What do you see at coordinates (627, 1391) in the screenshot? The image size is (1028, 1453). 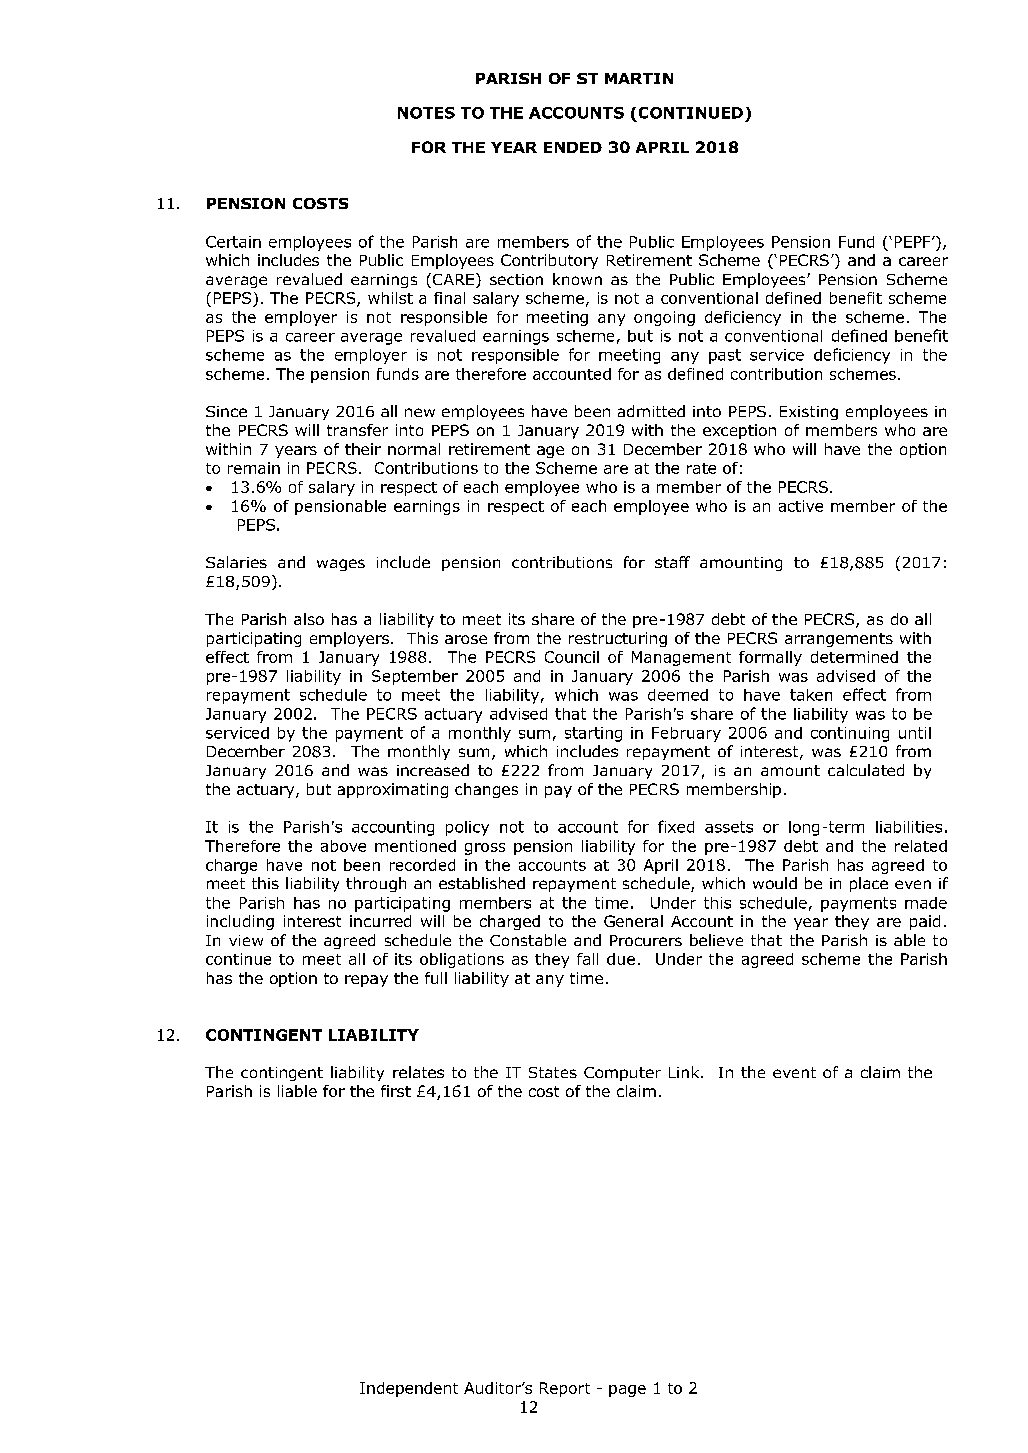 I see `page` at bounding box center [627, 1391].
